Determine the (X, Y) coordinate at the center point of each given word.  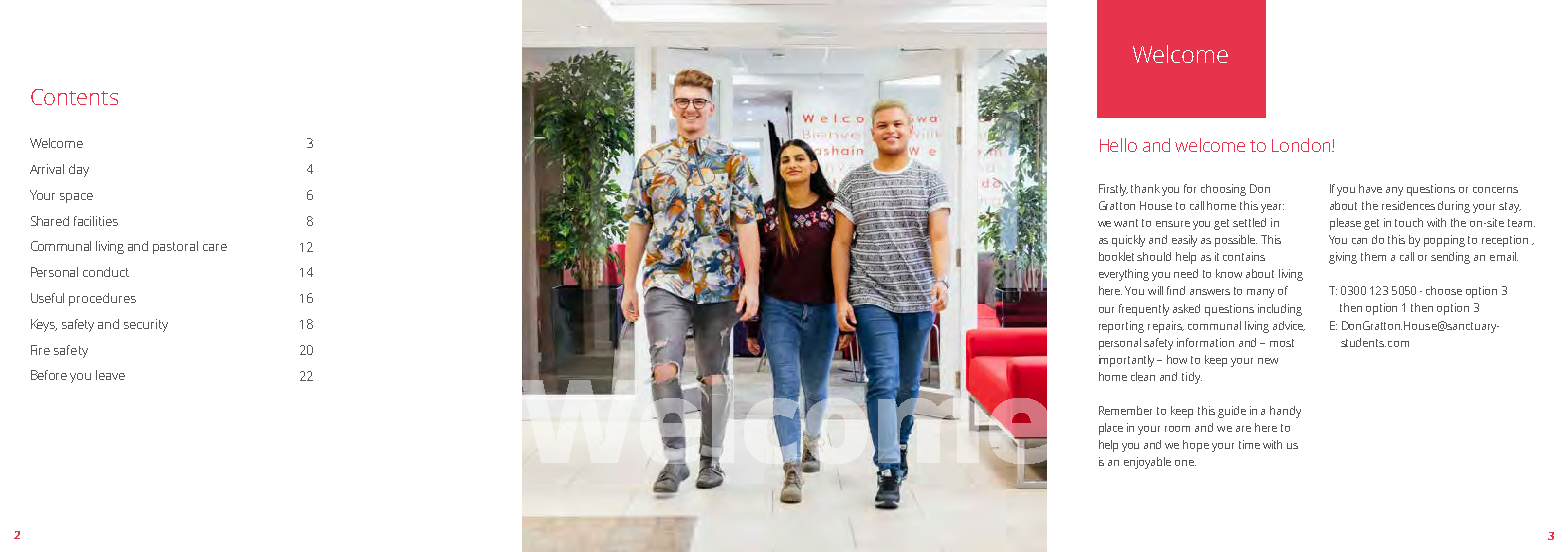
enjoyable (1147, 463)
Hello (1118, 145)
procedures (102, 299)
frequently (1144, 310)
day (79, 170)
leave (110, 375)
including (1280, 310)
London (1302, 145)
